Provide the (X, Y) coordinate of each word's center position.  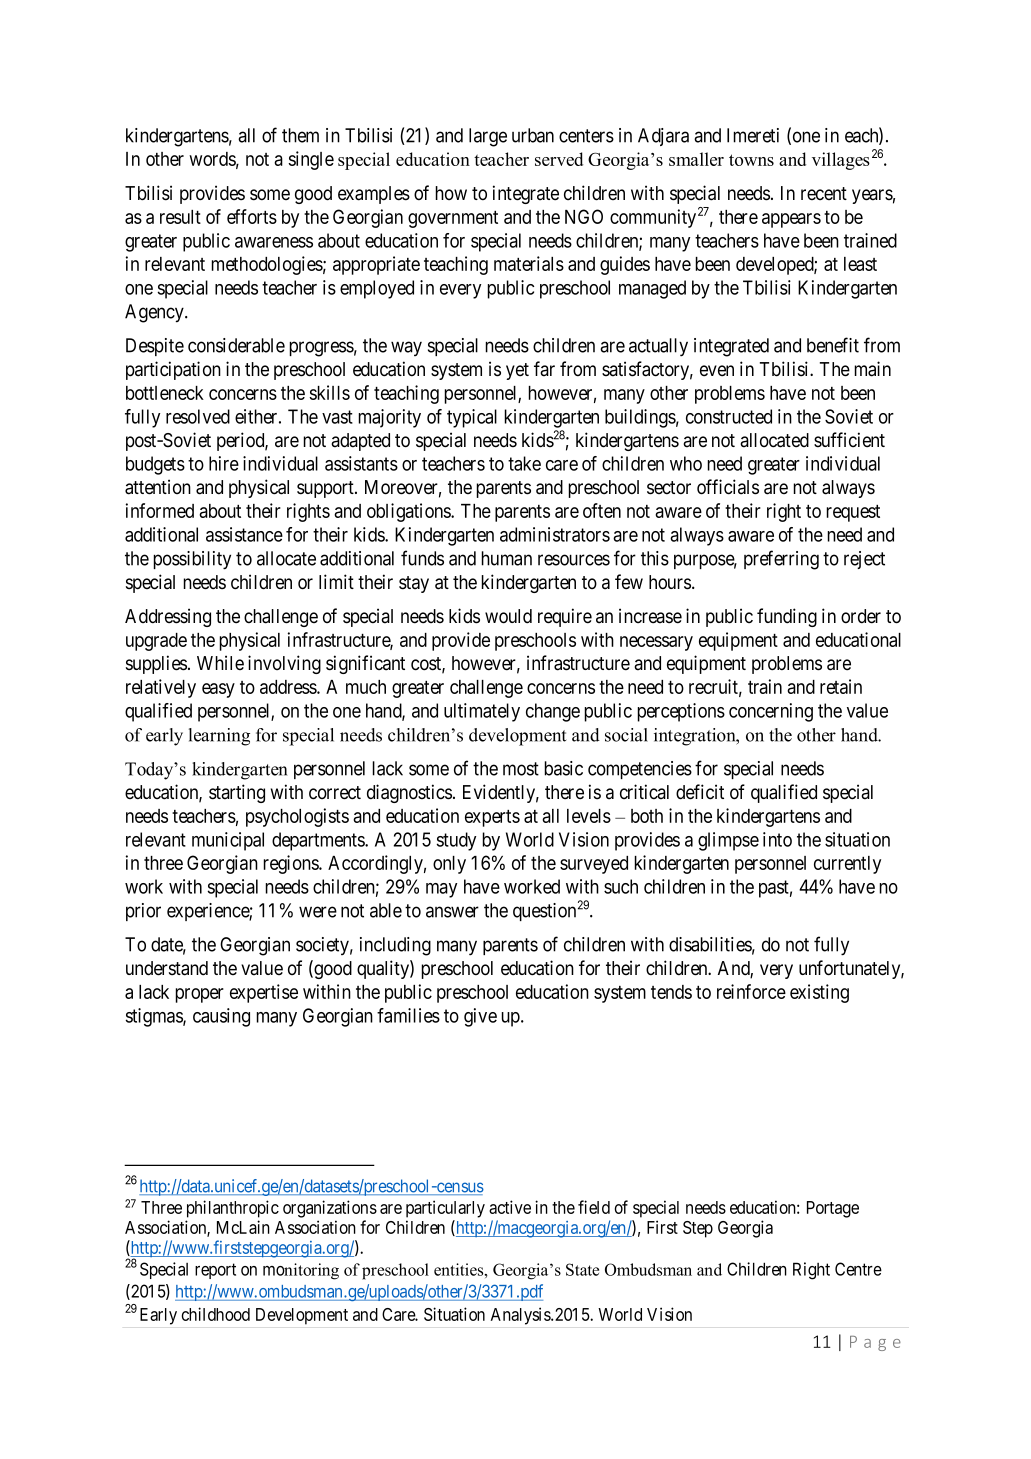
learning (219, 737)
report (215, 1271)
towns (751, 160)
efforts (252, 216)
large (488, 137)
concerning (771, 712)
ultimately (482, 712)
